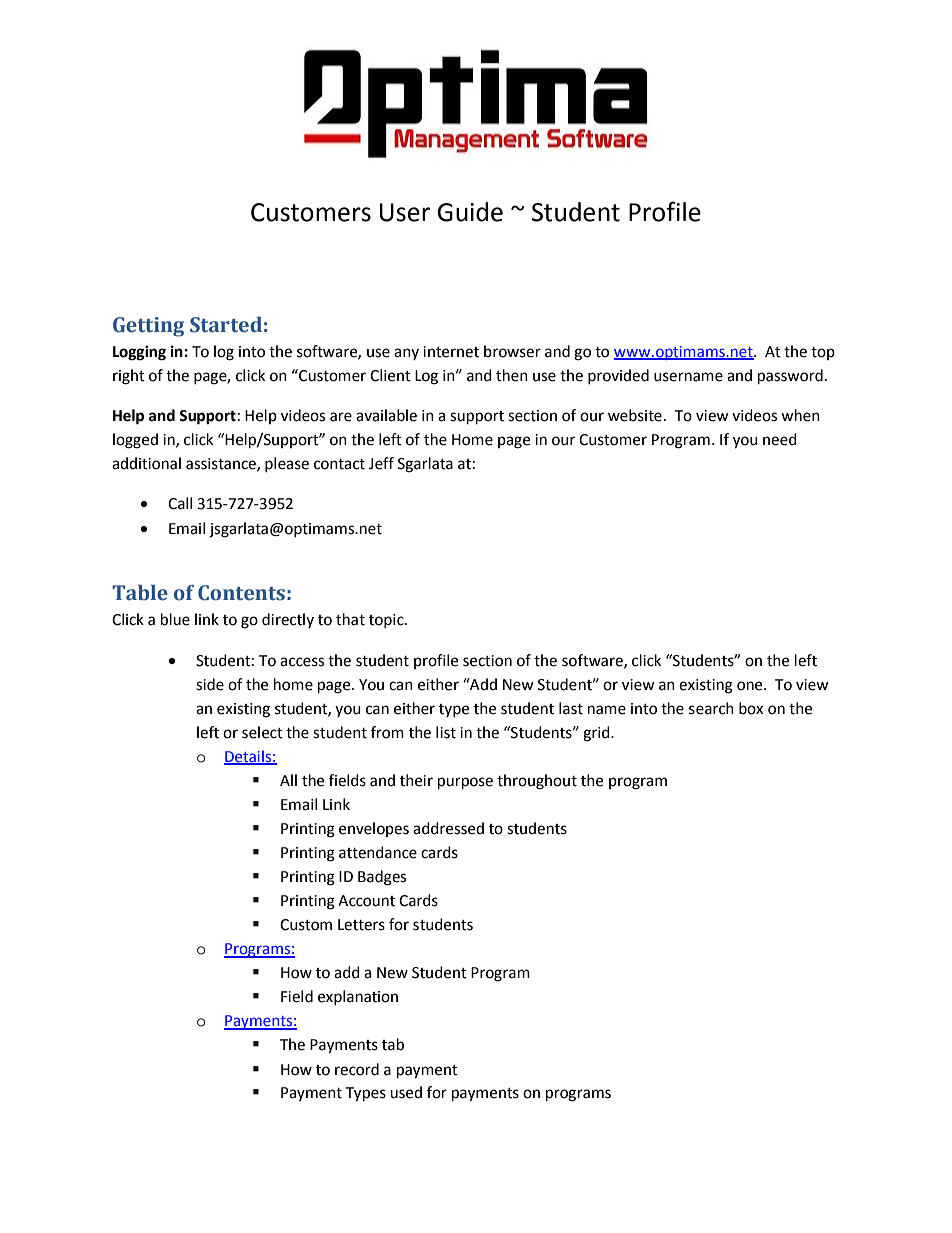 The height and width of the document is (1233, 952). I want to click on search, so click(711, 708).
